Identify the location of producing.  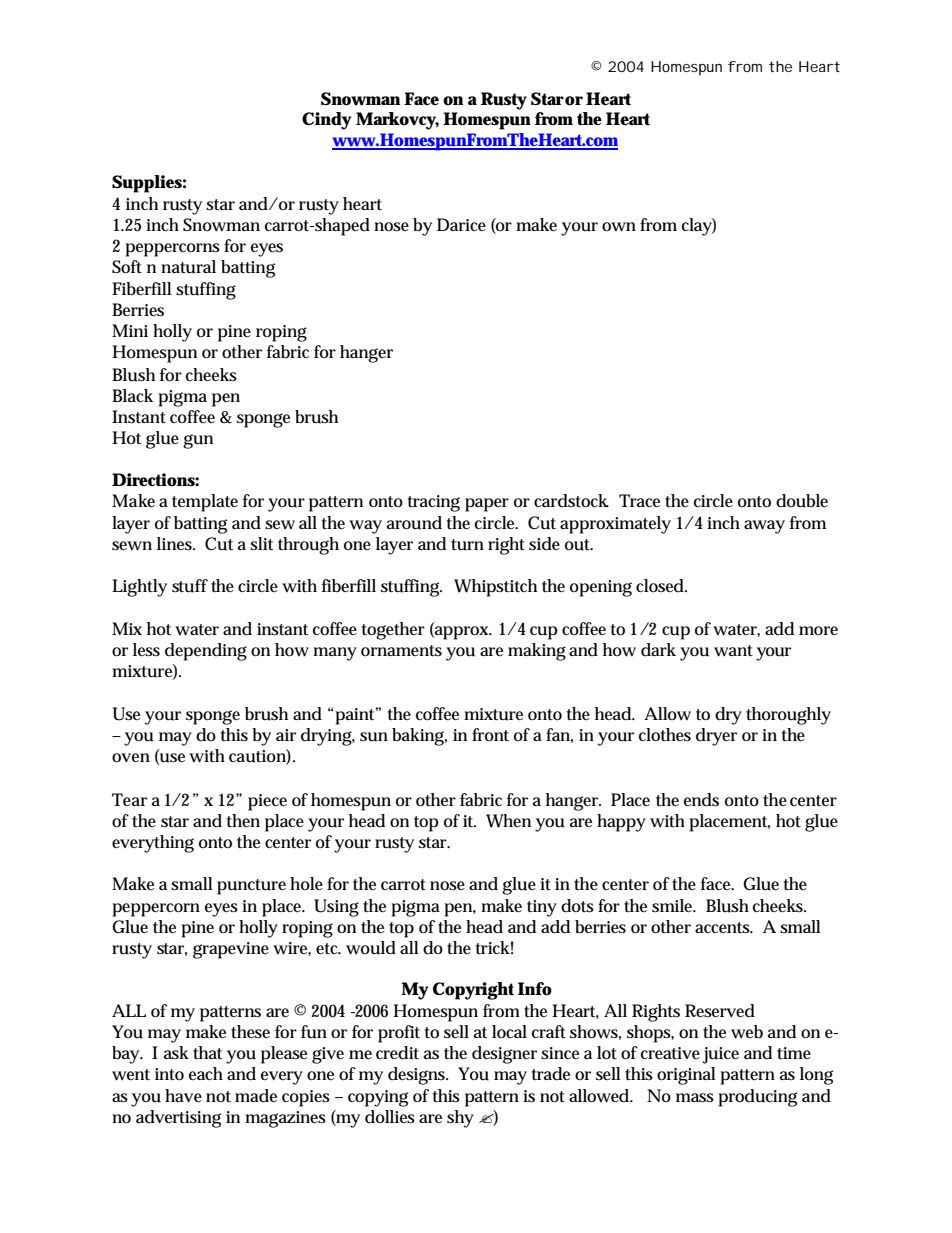
(757, 1098).
